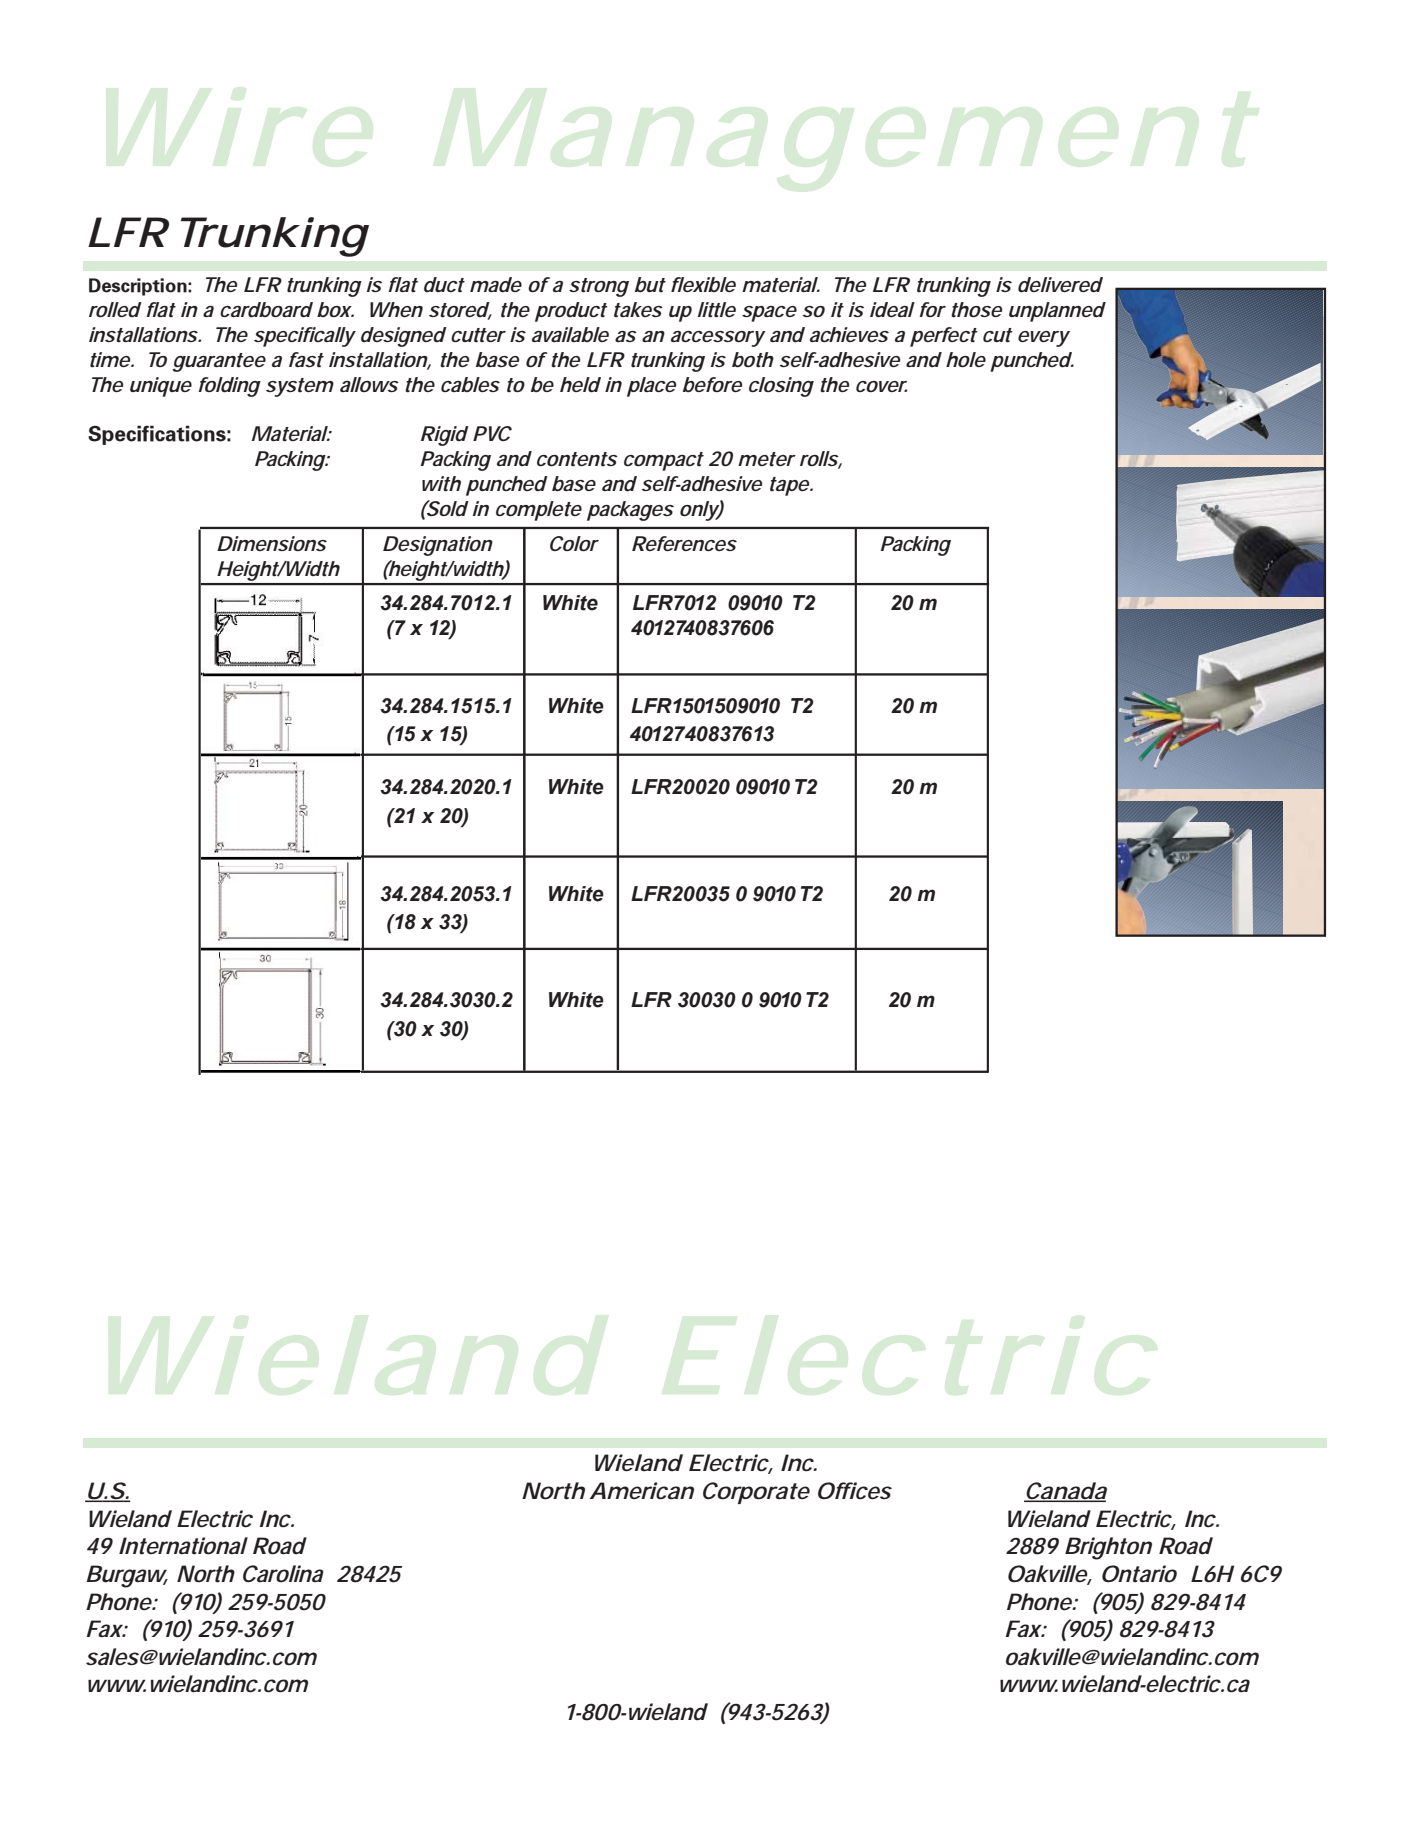 This screenshot has height=1823, width=1409. I want to click on Offices, so click(855, 1491).
